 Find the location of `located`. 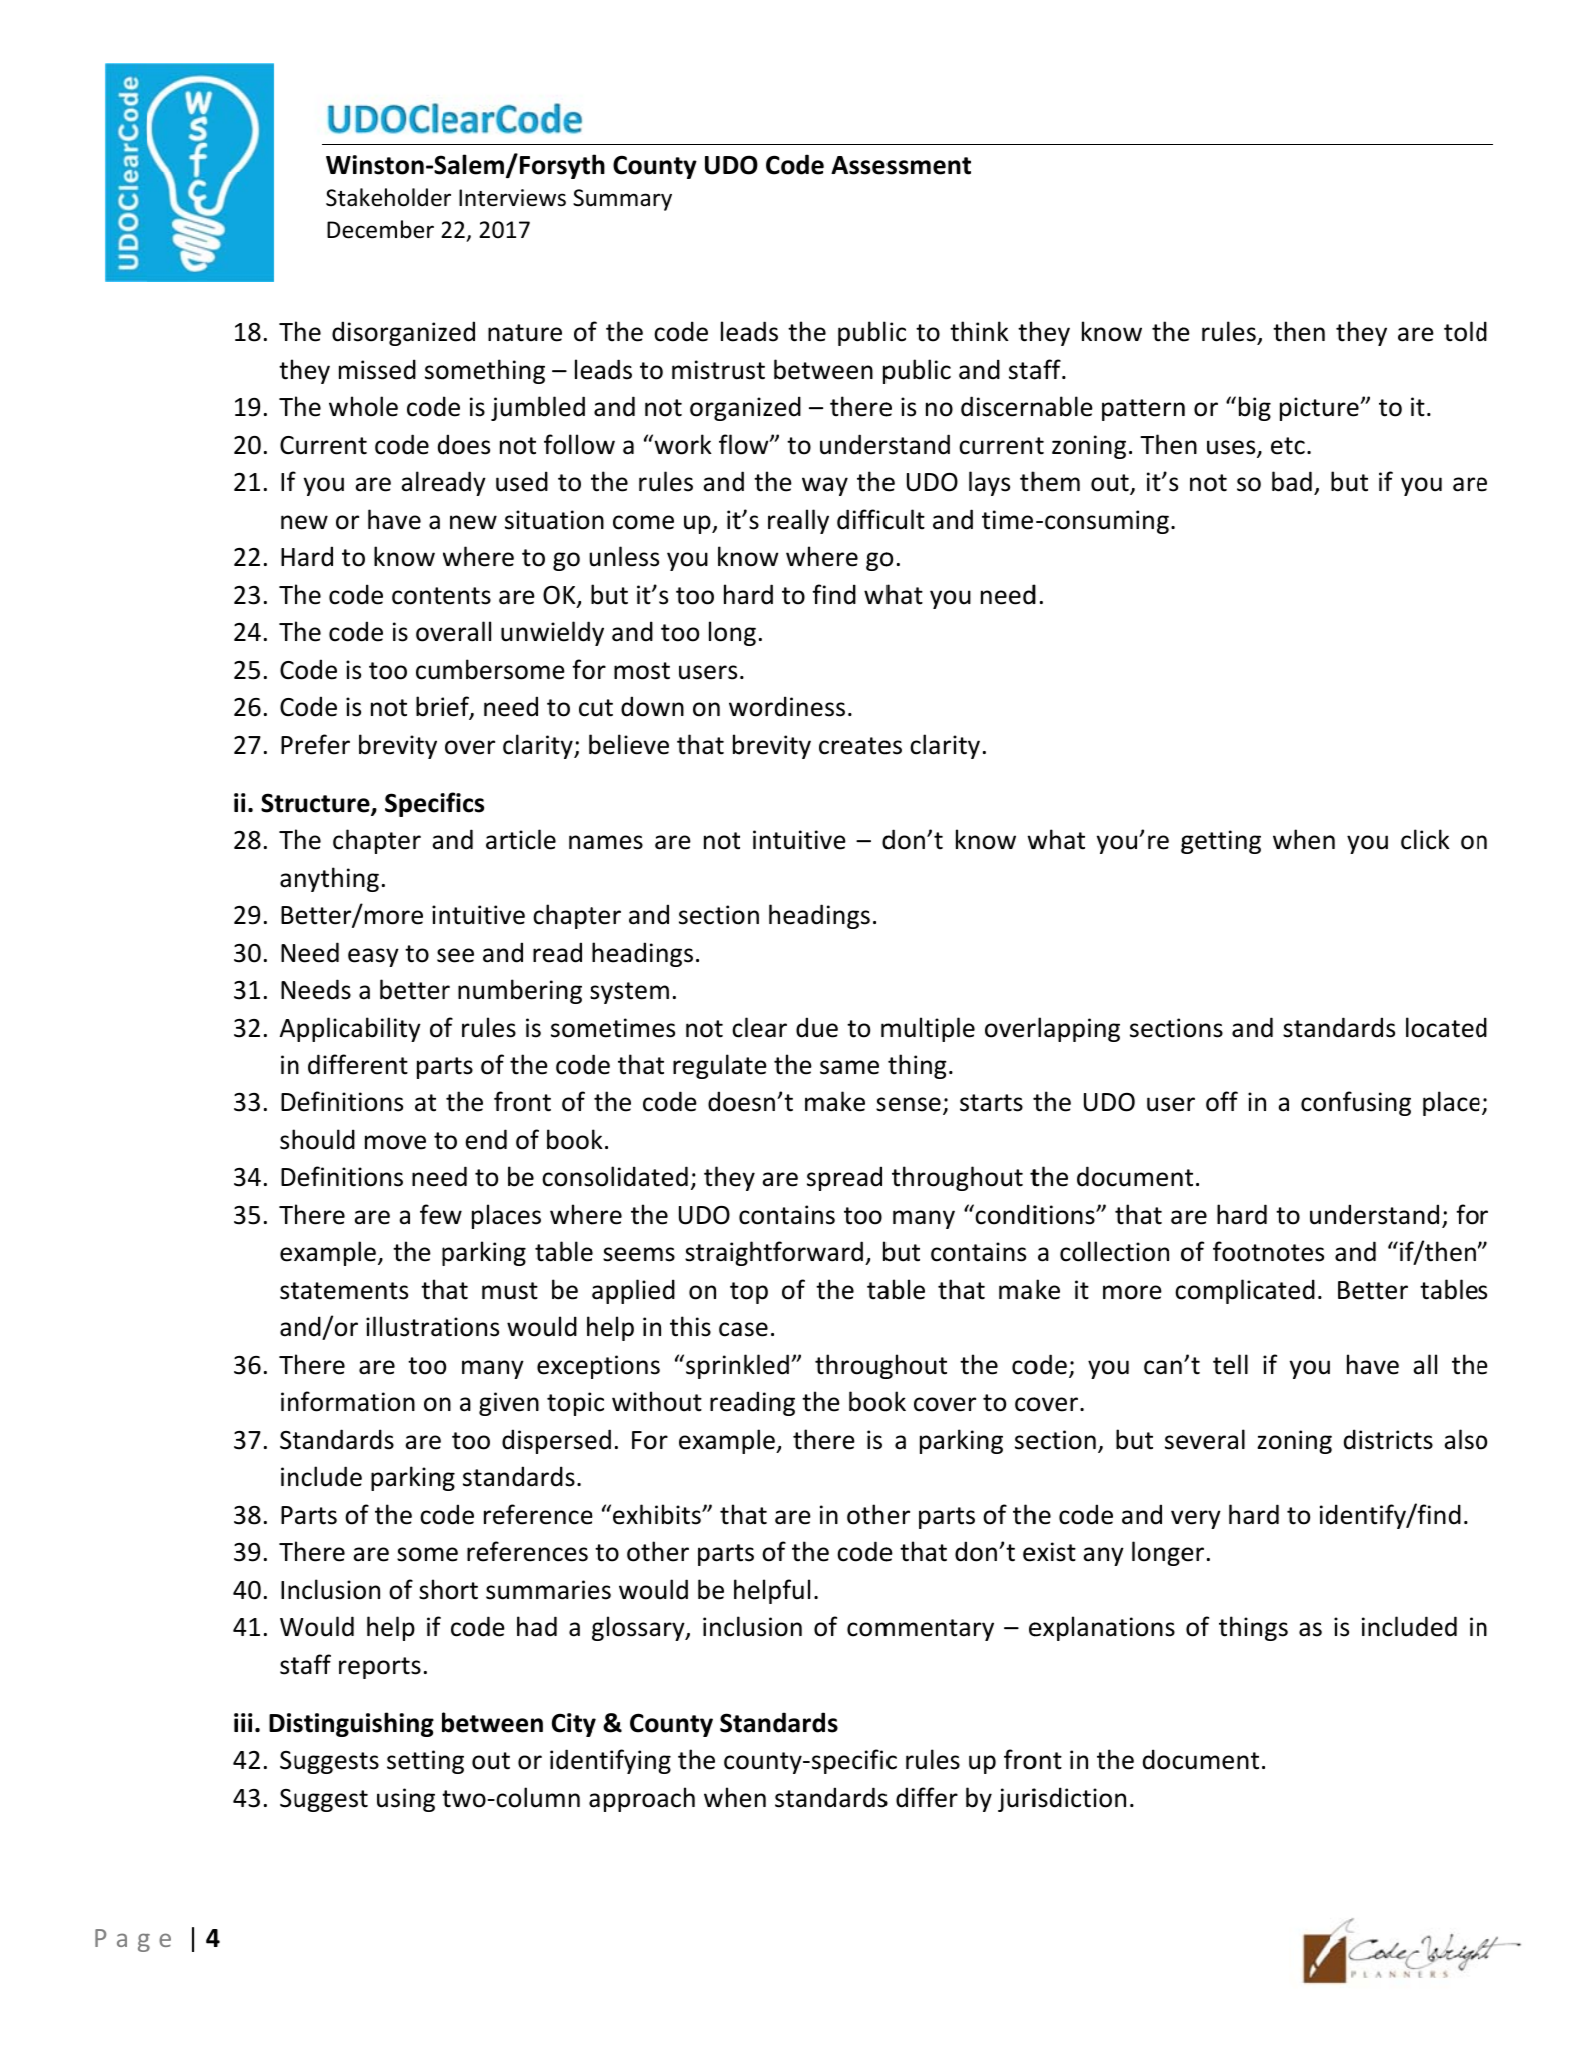

located is located at coordinates (1446, 1027).
